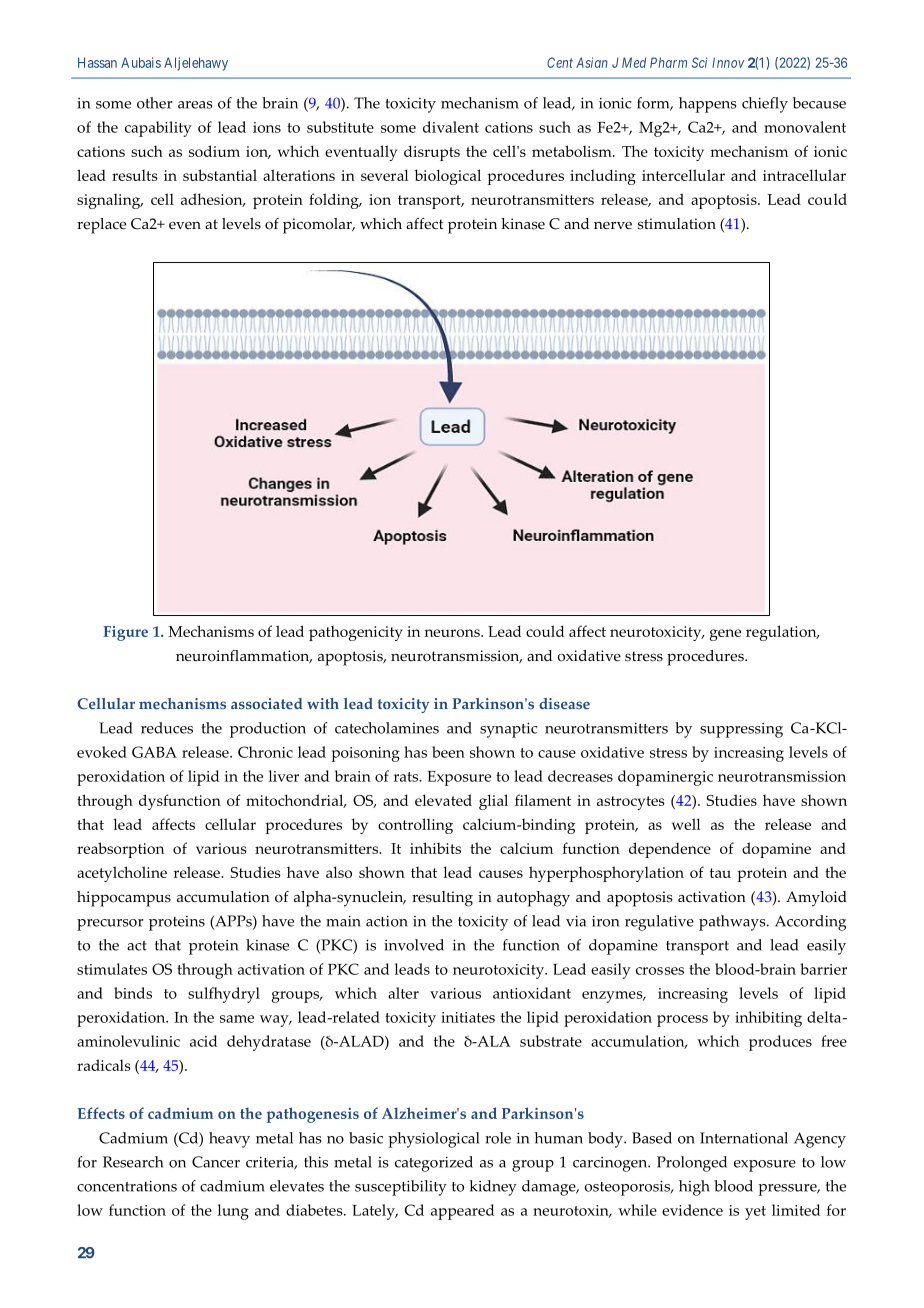 Image resolution: width=924 pixels, height=1308 pixels. Describe the element at coordinates (120, 850) in the document. I see `reabsorption` at that location.
